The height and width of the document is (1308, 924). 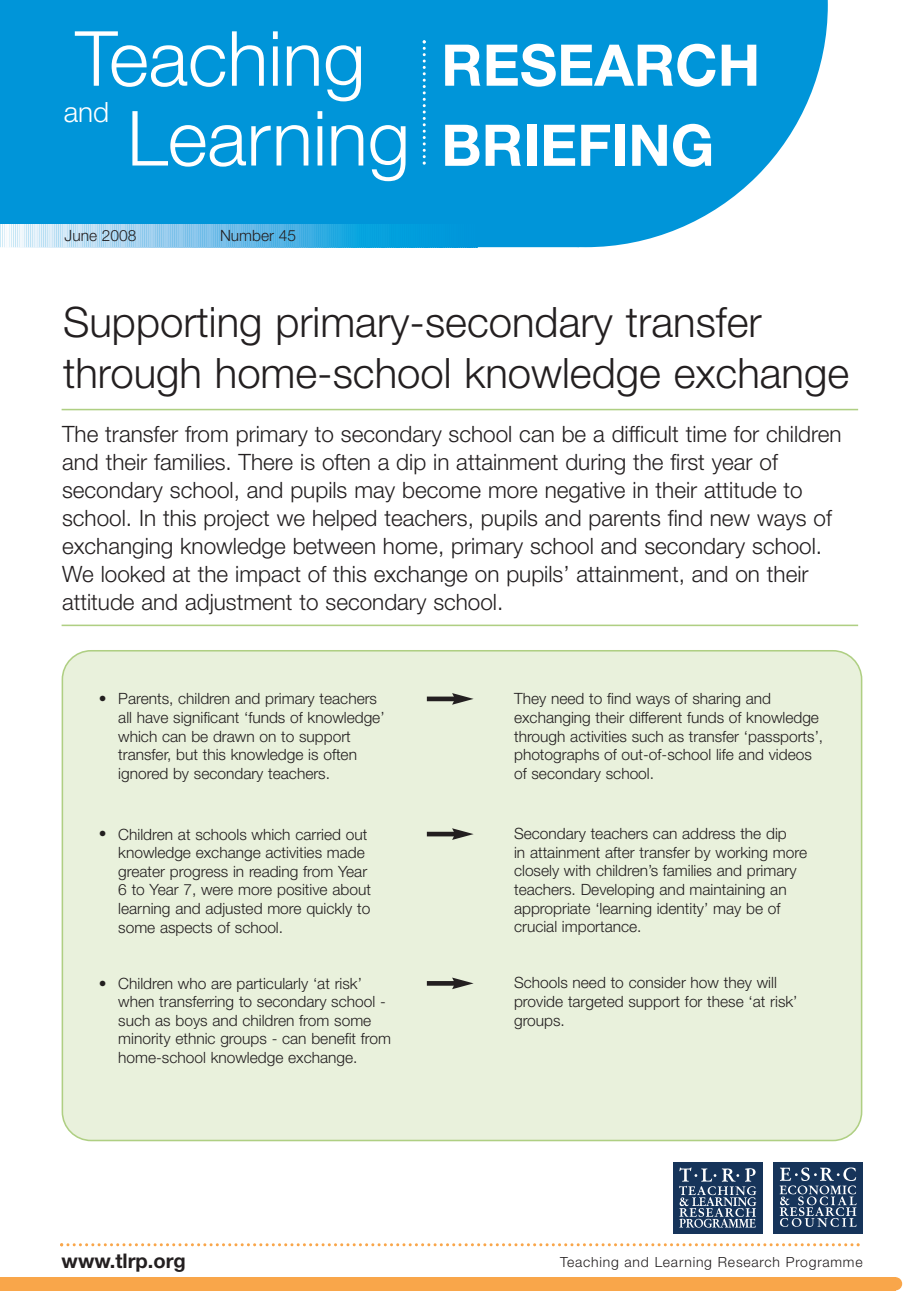 What do you see at coordinates (152, 717) in the document?
I see `have` at bounding box center [152, 717].
